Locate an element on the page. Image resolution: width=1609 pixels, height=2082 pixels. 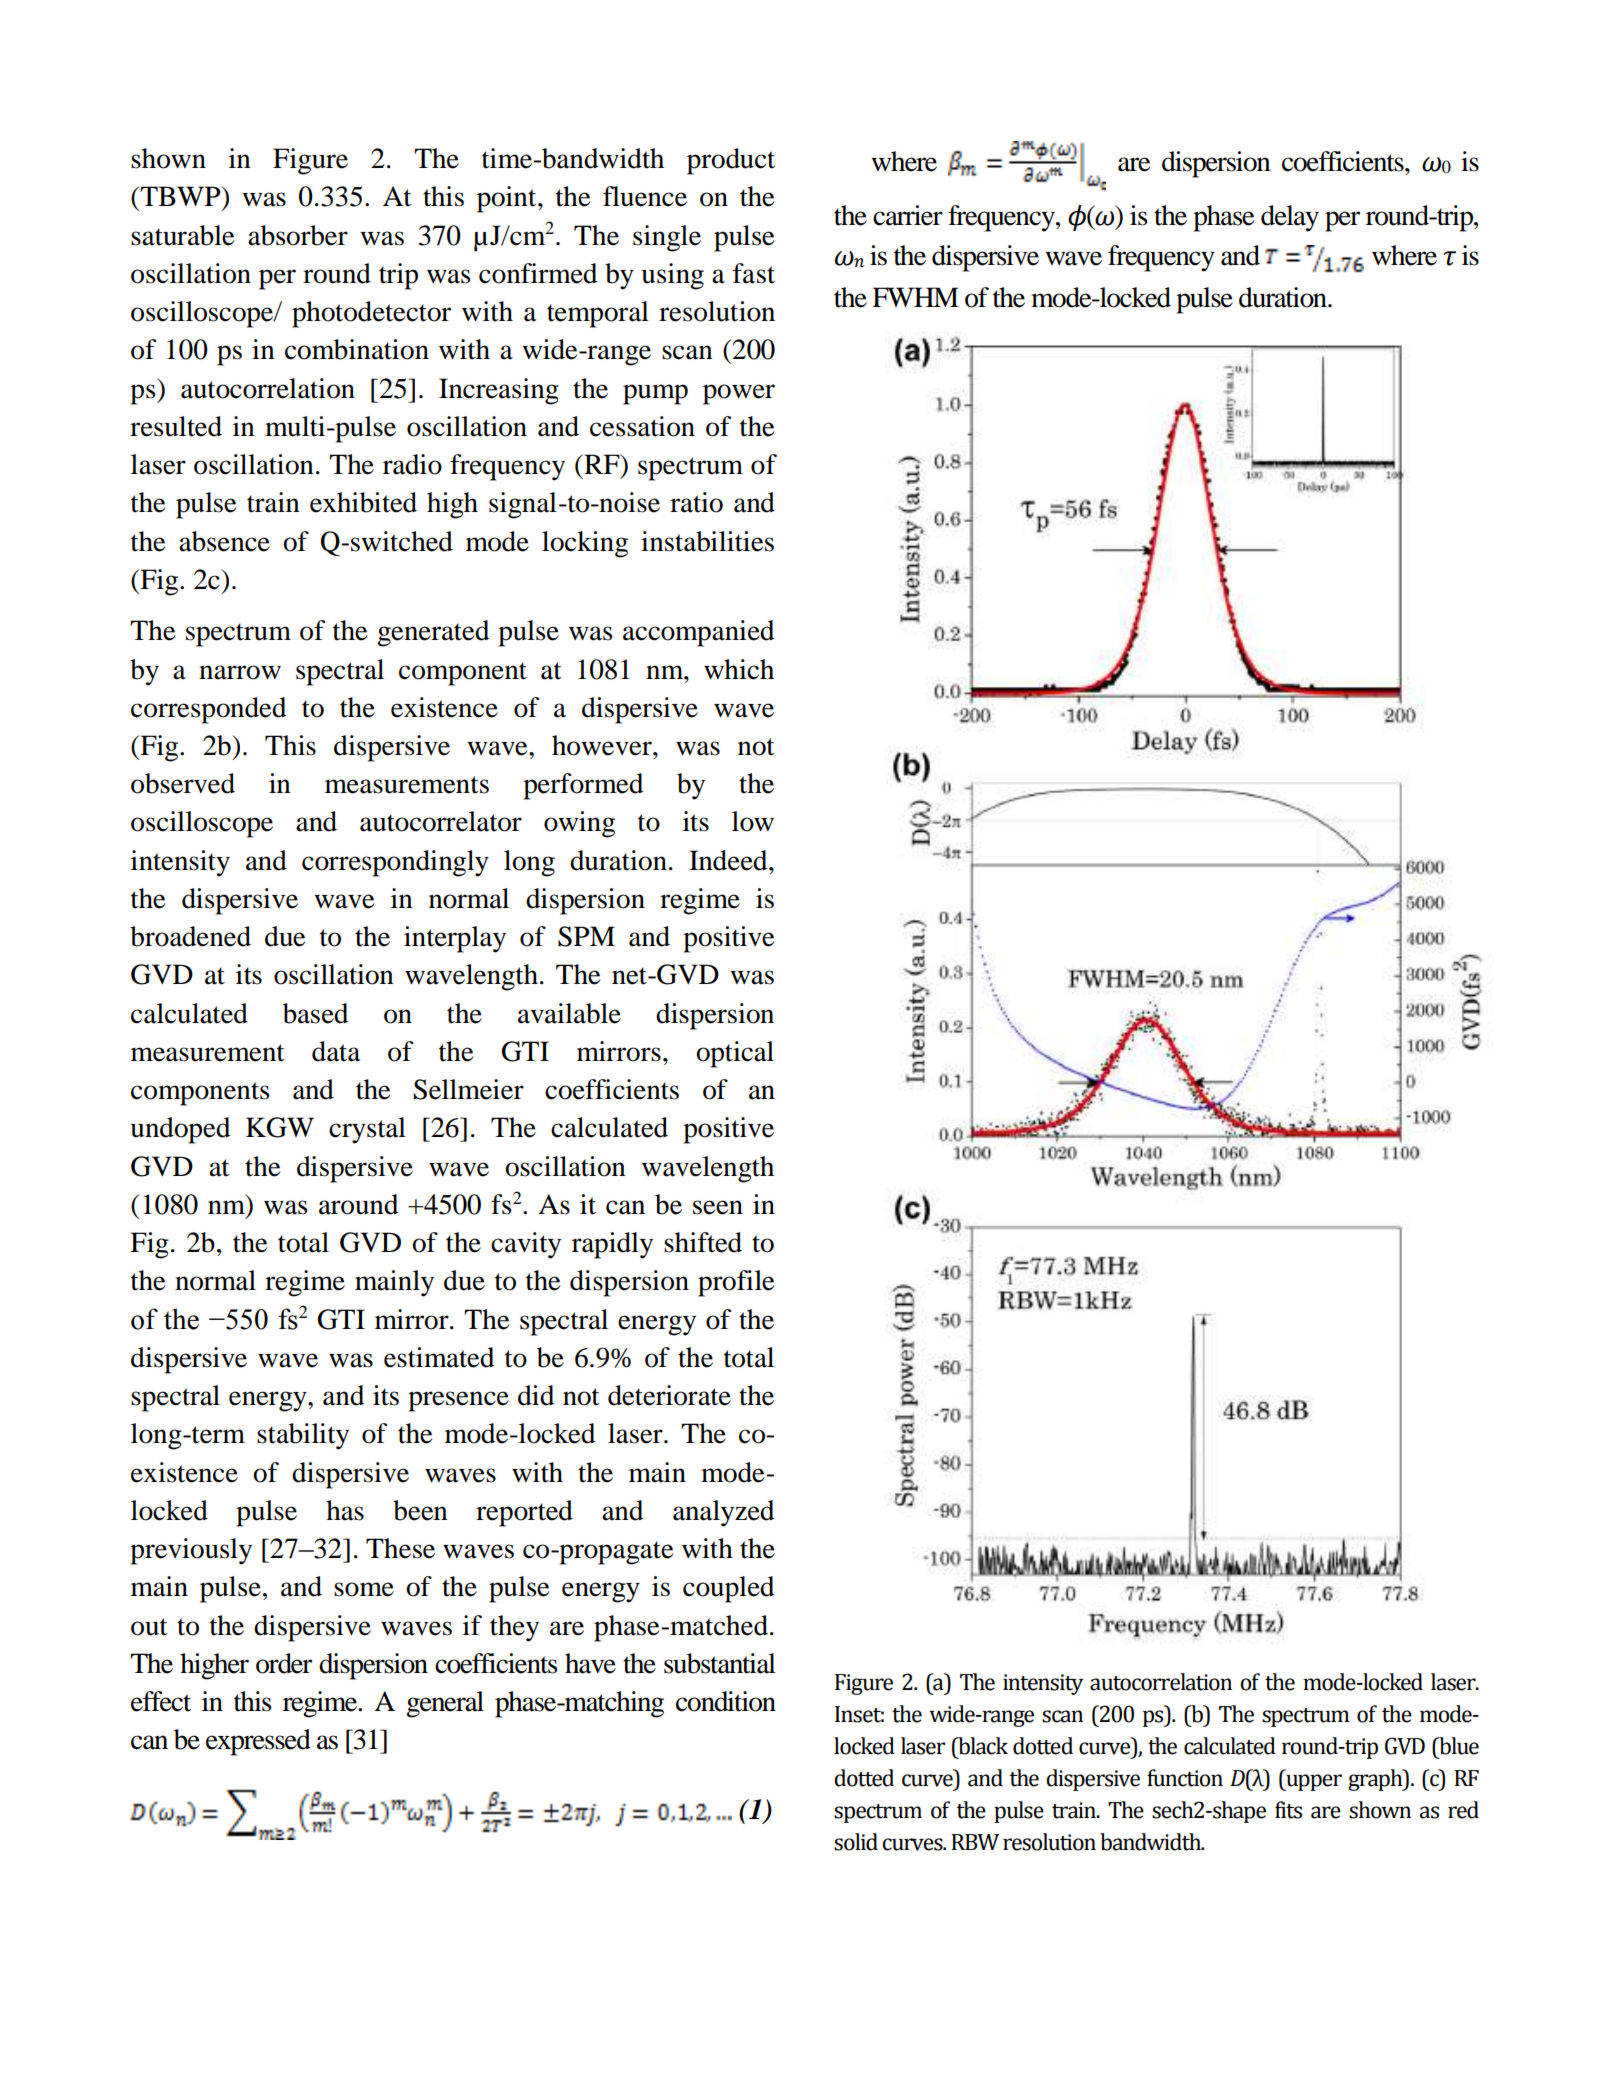
delay is located at coordinates (1290, 218).
